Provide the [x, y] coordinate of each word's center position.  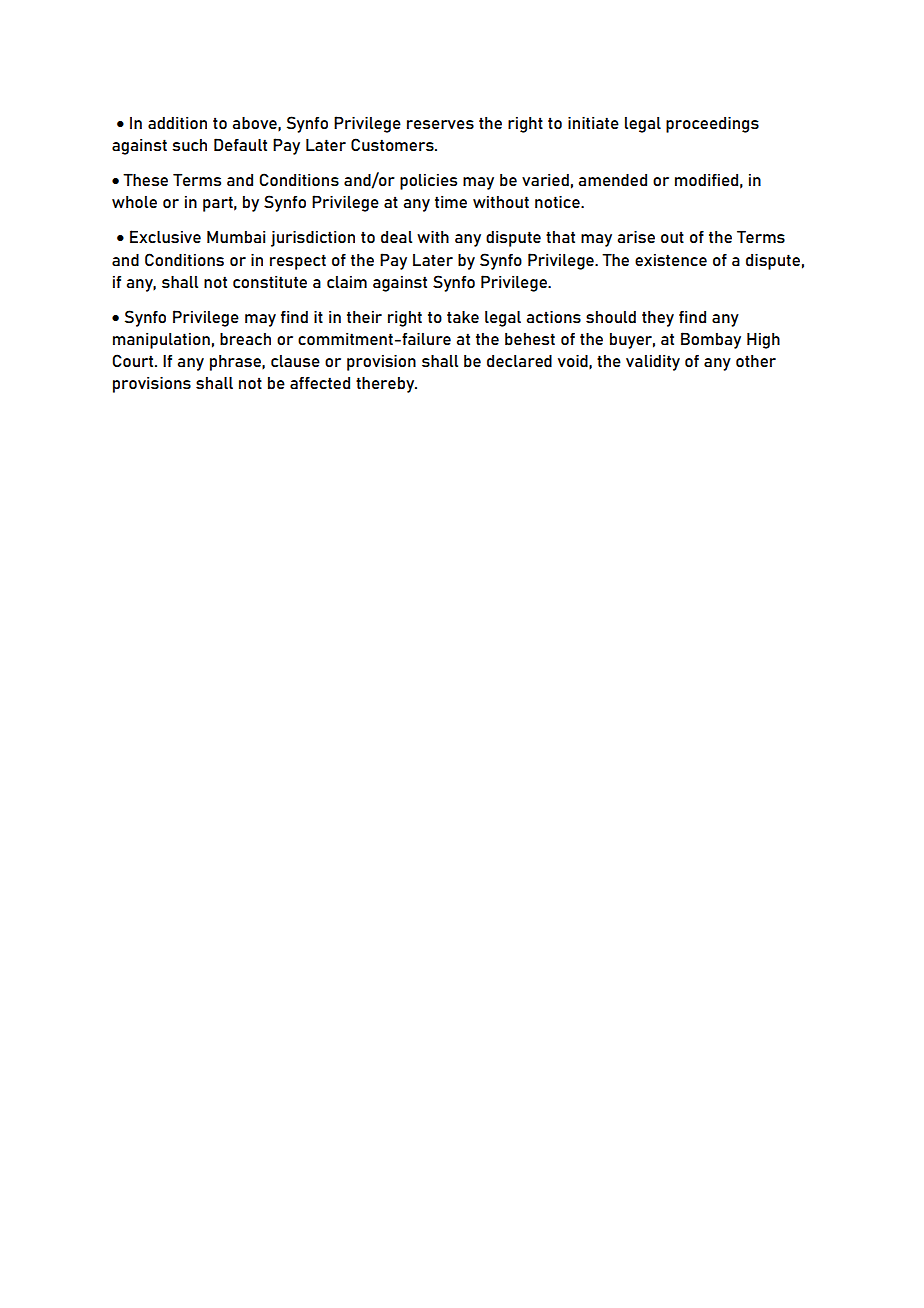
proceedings [712, 124]
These [145, 179]
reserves [440, 124]
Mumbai [236, 237]
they [658, 319]
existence [671, 260]
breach [245, 338]
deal [396, 237]
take [463, 316]
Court [134, 360]
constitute [270, 282]
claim [347, 282]
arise [636, 236]
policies [428, 182]
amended [613, 179]
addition [177, 123]
